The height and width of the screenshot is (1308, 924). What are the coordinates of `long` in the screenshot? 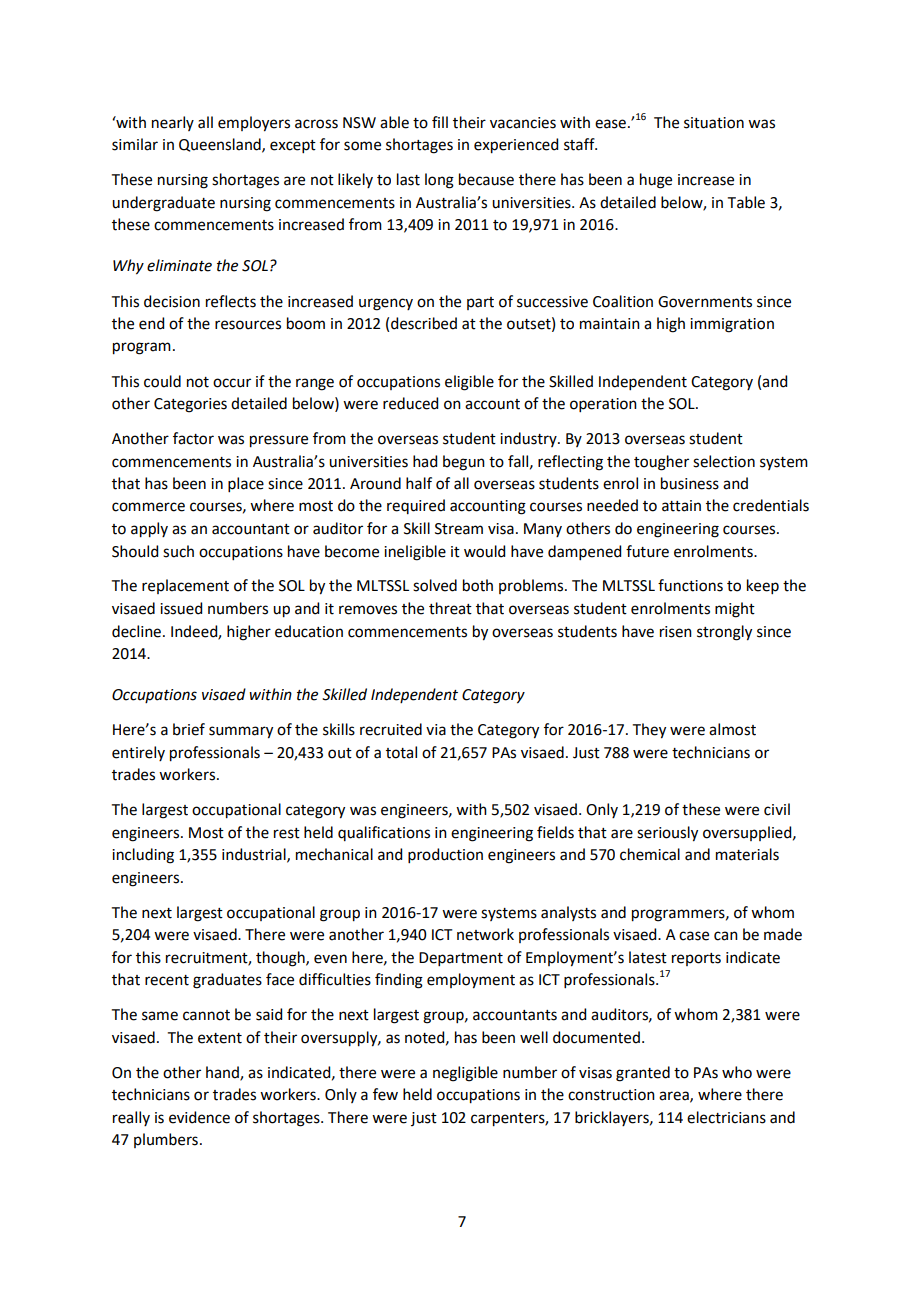 It's located at (439, 181).
